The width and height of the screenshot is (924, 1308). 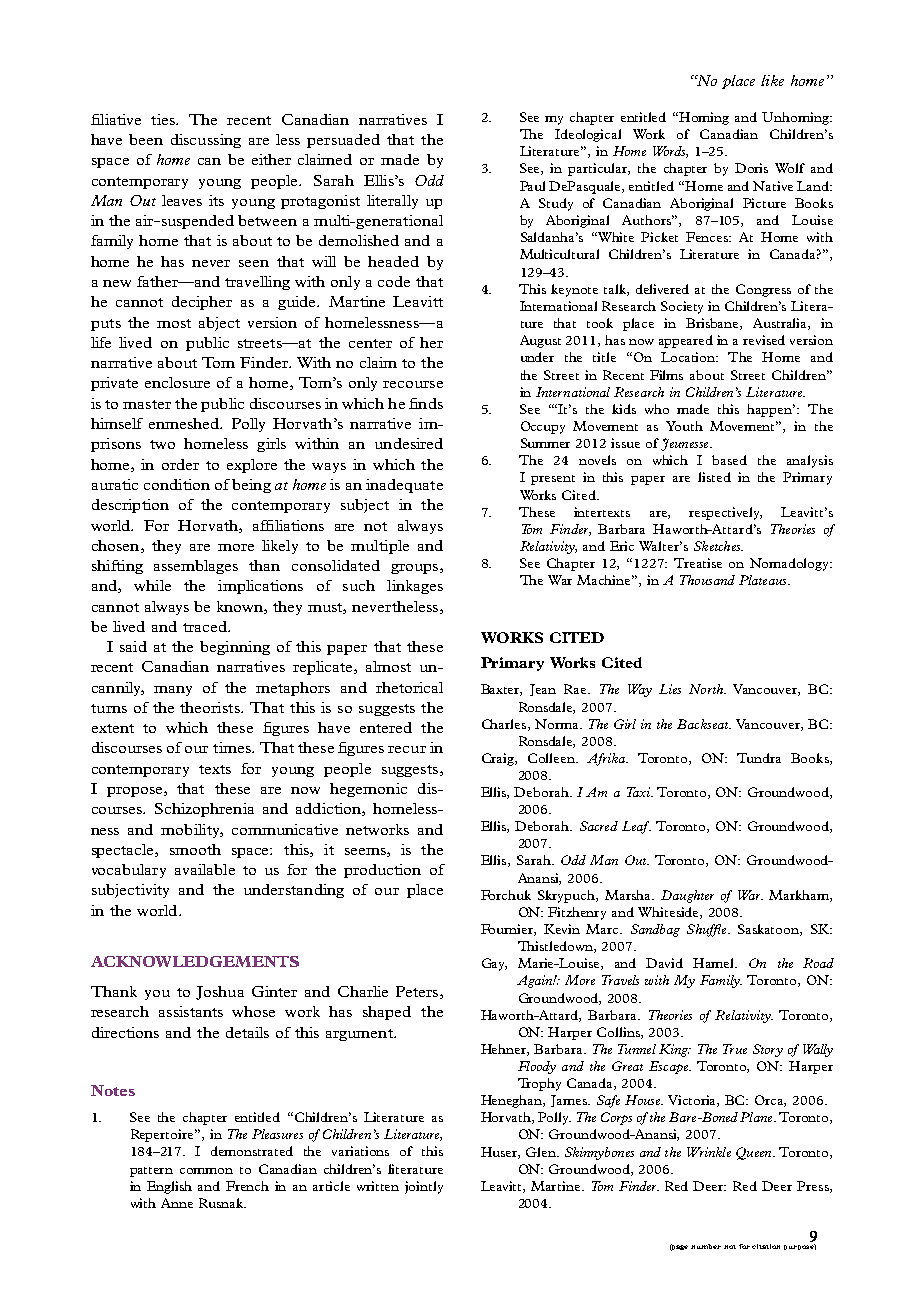 What do you see at coordinates (206, 141) in the screenshot?
I see `discussing` at bounding box center [206, 141].
